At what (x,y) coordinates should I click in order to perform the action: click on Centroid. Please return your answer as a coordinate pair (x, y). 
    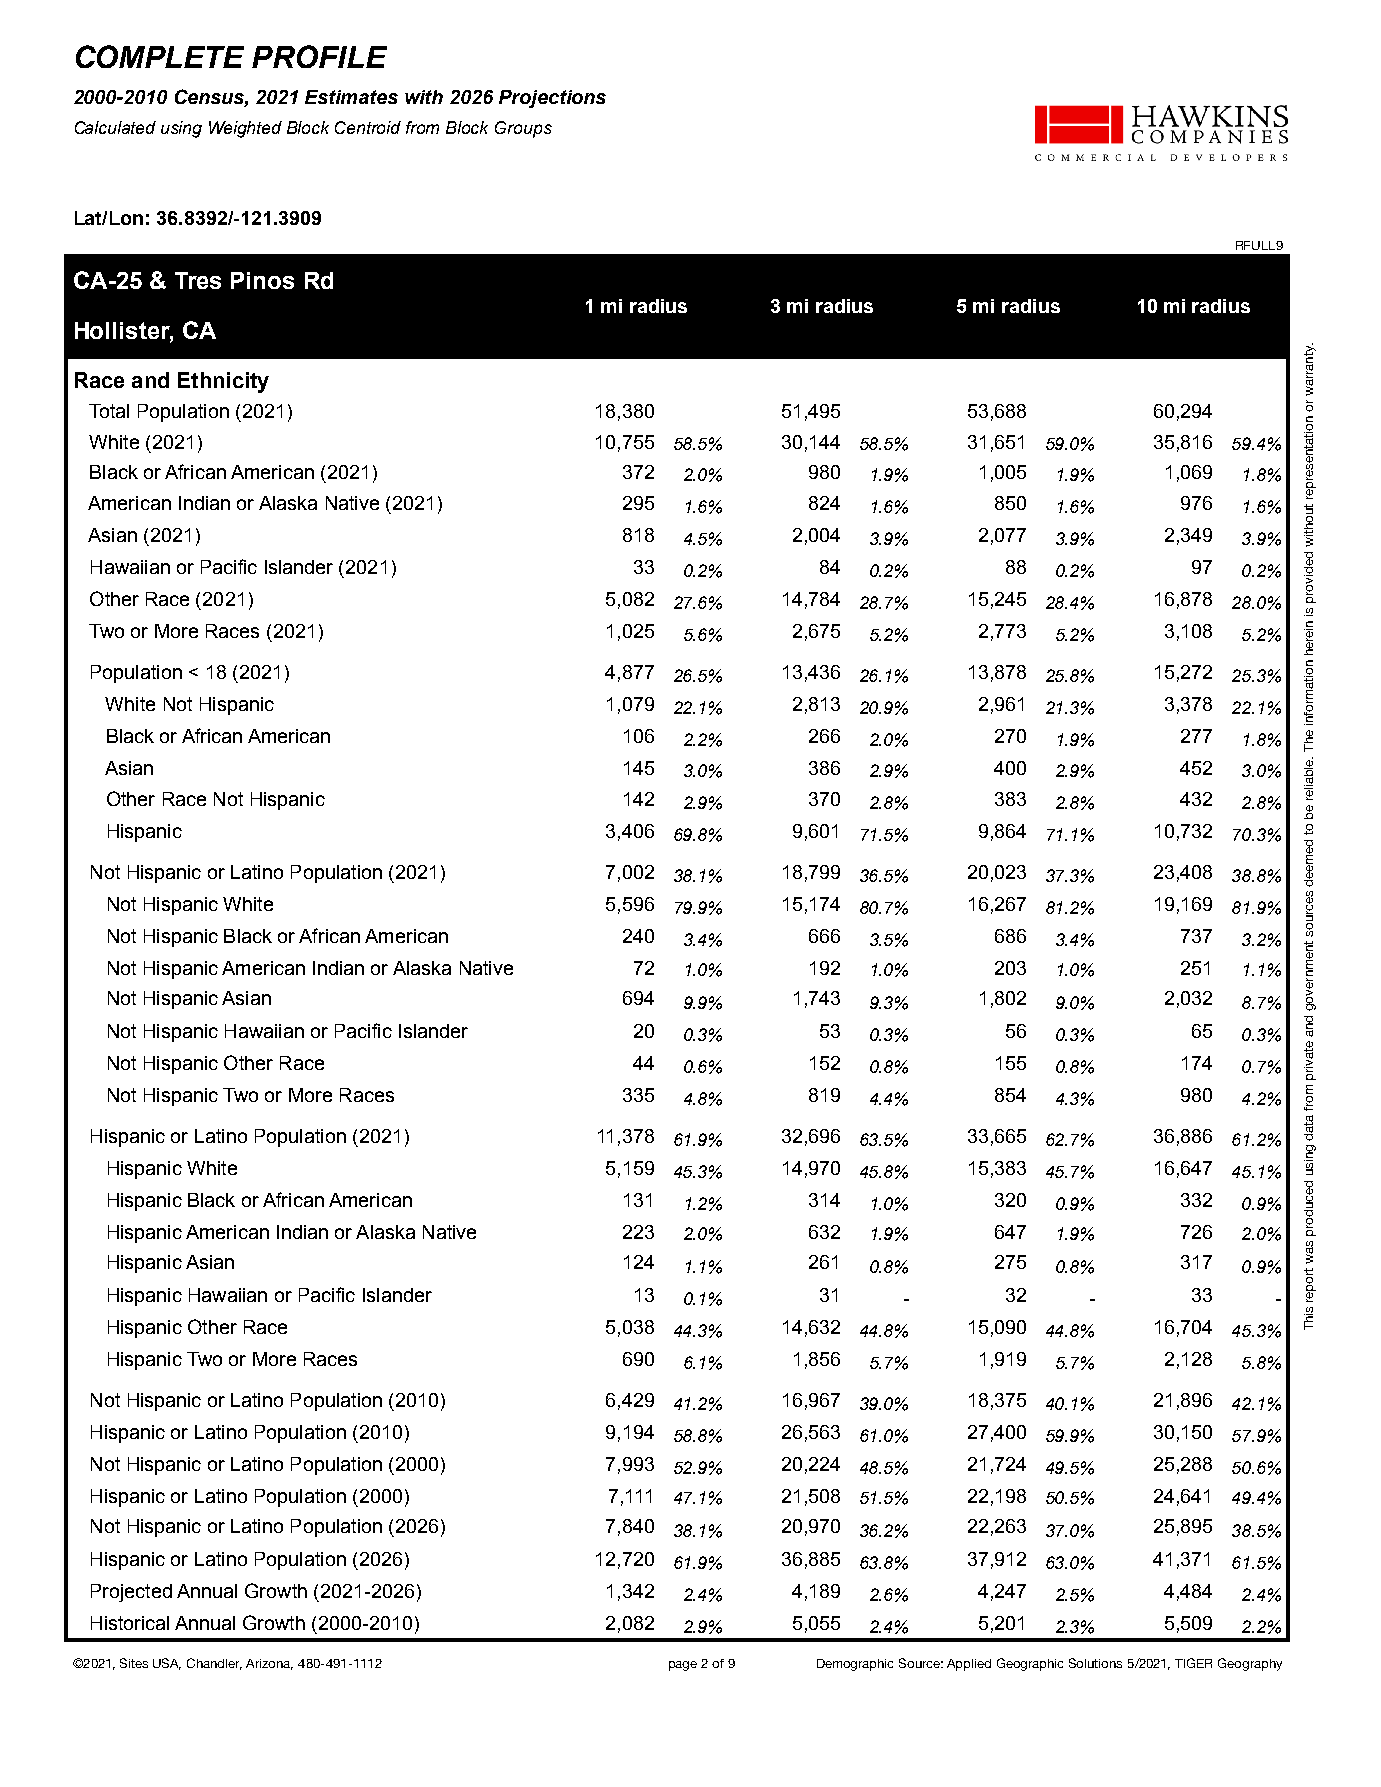
    Looking at the image, I should click on (368, 127).
